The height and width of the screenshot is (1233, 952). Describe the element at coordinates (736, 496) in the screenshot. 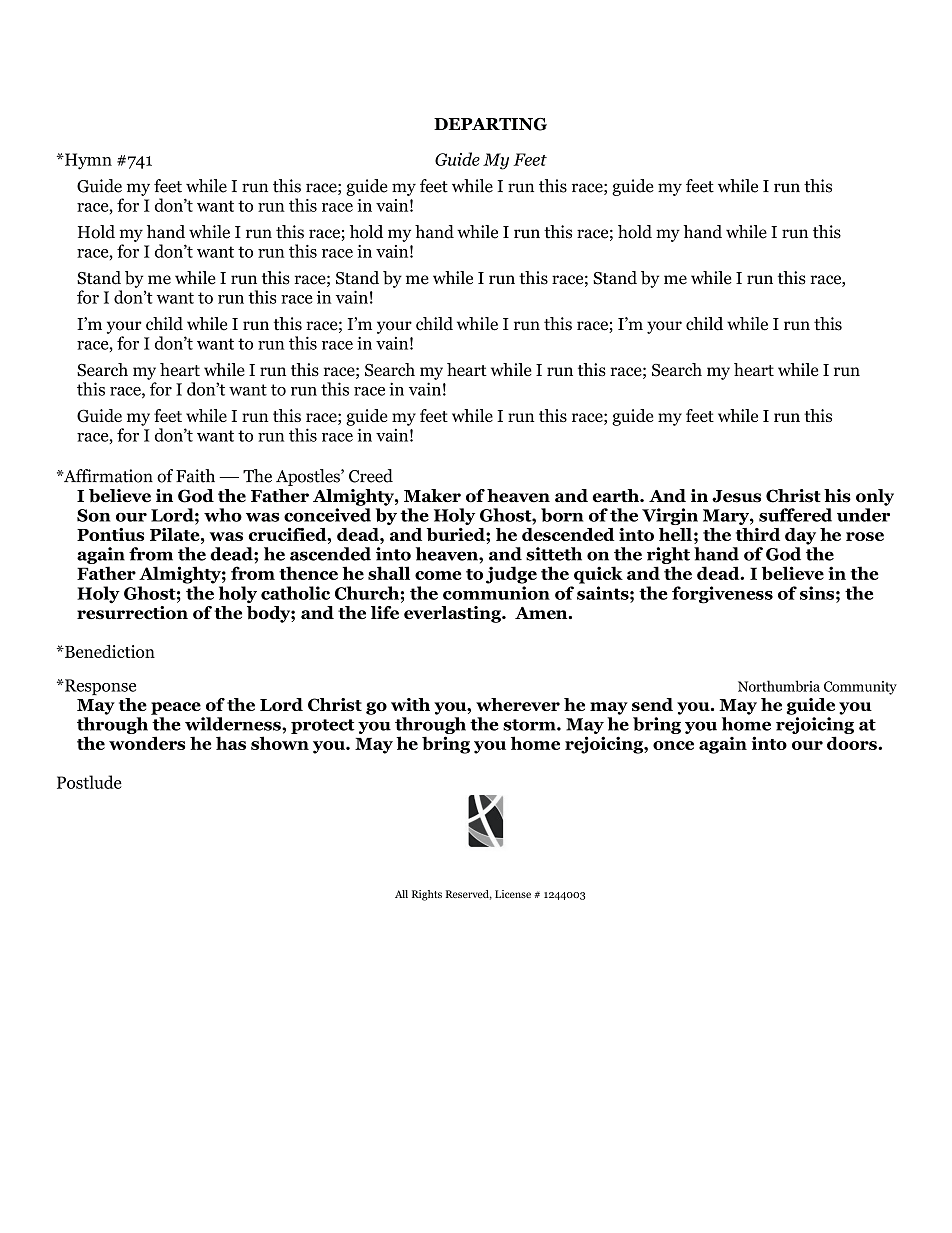

I see `Jesus` at that location.
